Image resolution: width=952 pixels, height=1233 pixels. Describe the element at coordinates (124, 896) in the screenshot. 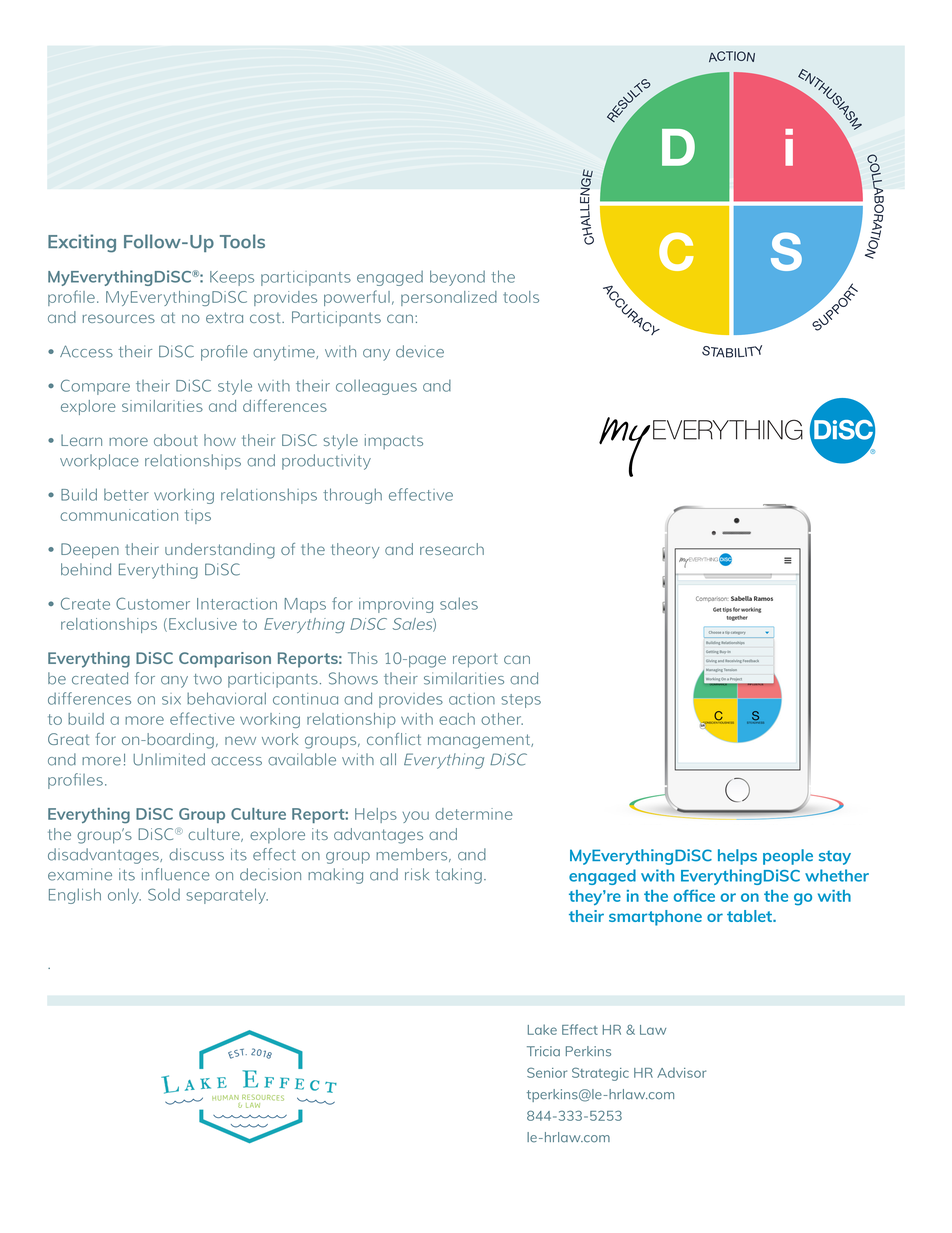

I see `only` at that location.
